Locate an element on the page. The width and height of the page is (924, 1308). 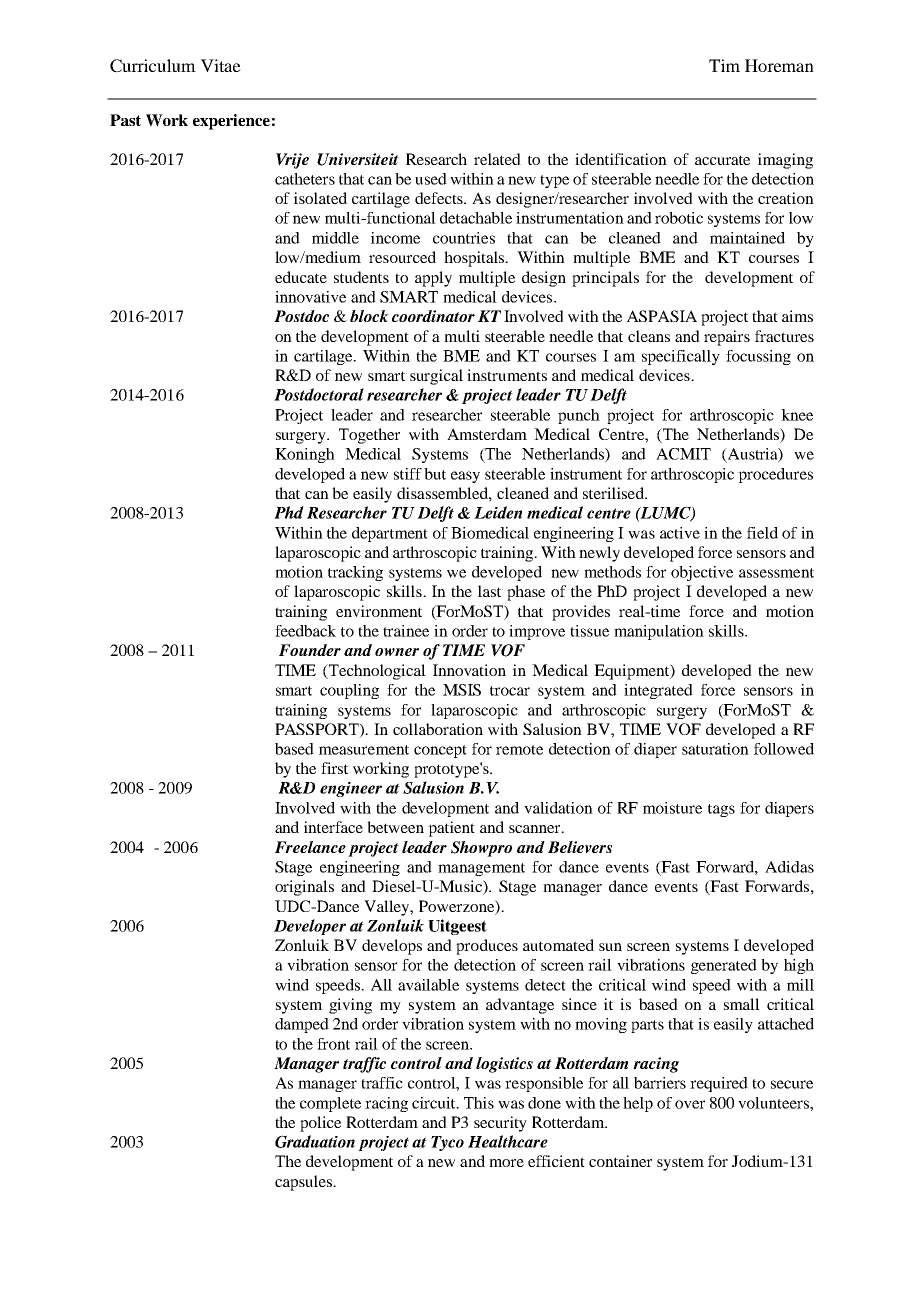
Developer is located at coordinates (310, 927).
